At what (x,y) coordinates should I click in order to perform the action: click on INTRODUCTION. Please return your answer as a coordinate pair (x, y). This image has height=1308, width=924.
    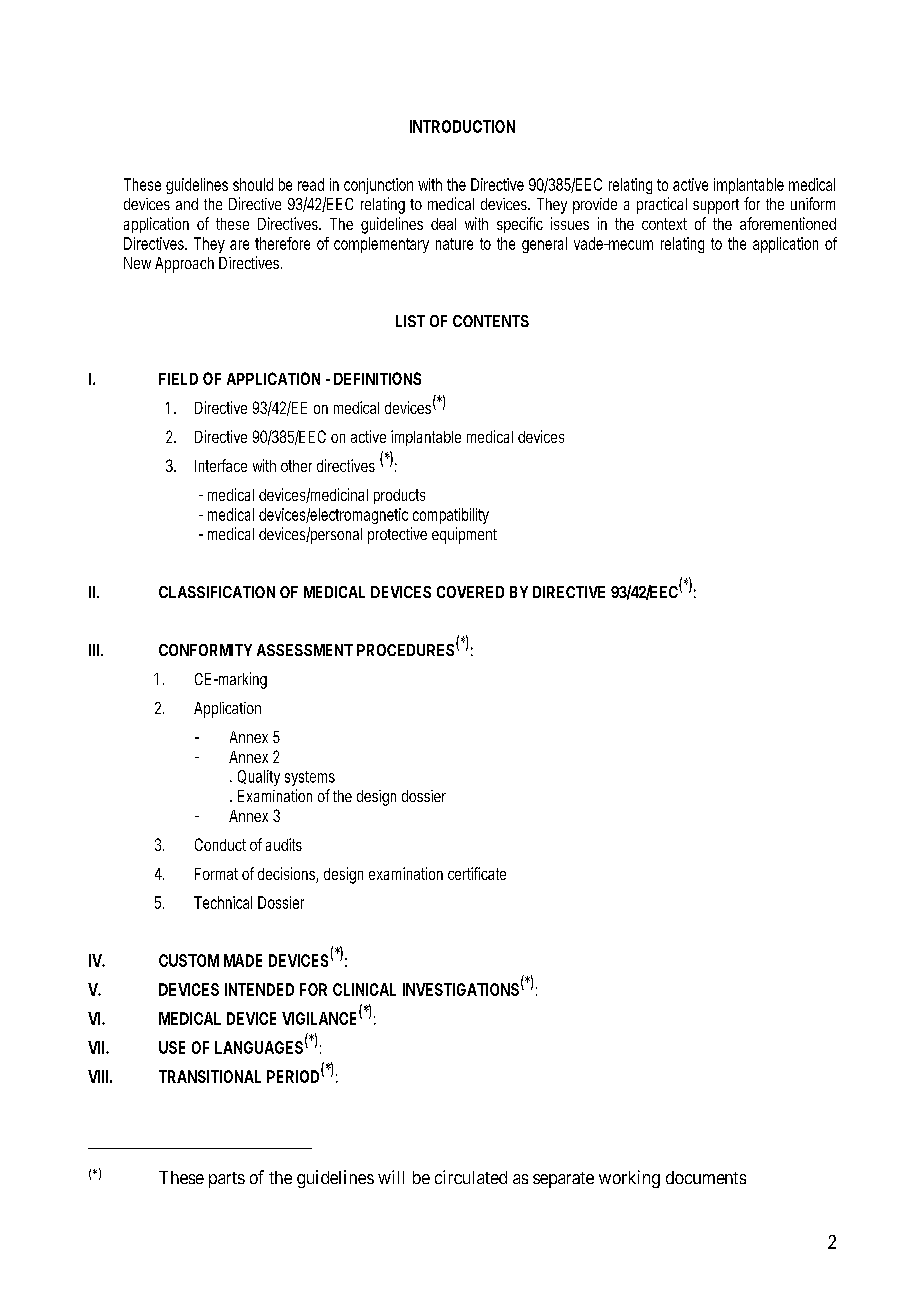
    Looking at the image, I should click on (462, 126).
